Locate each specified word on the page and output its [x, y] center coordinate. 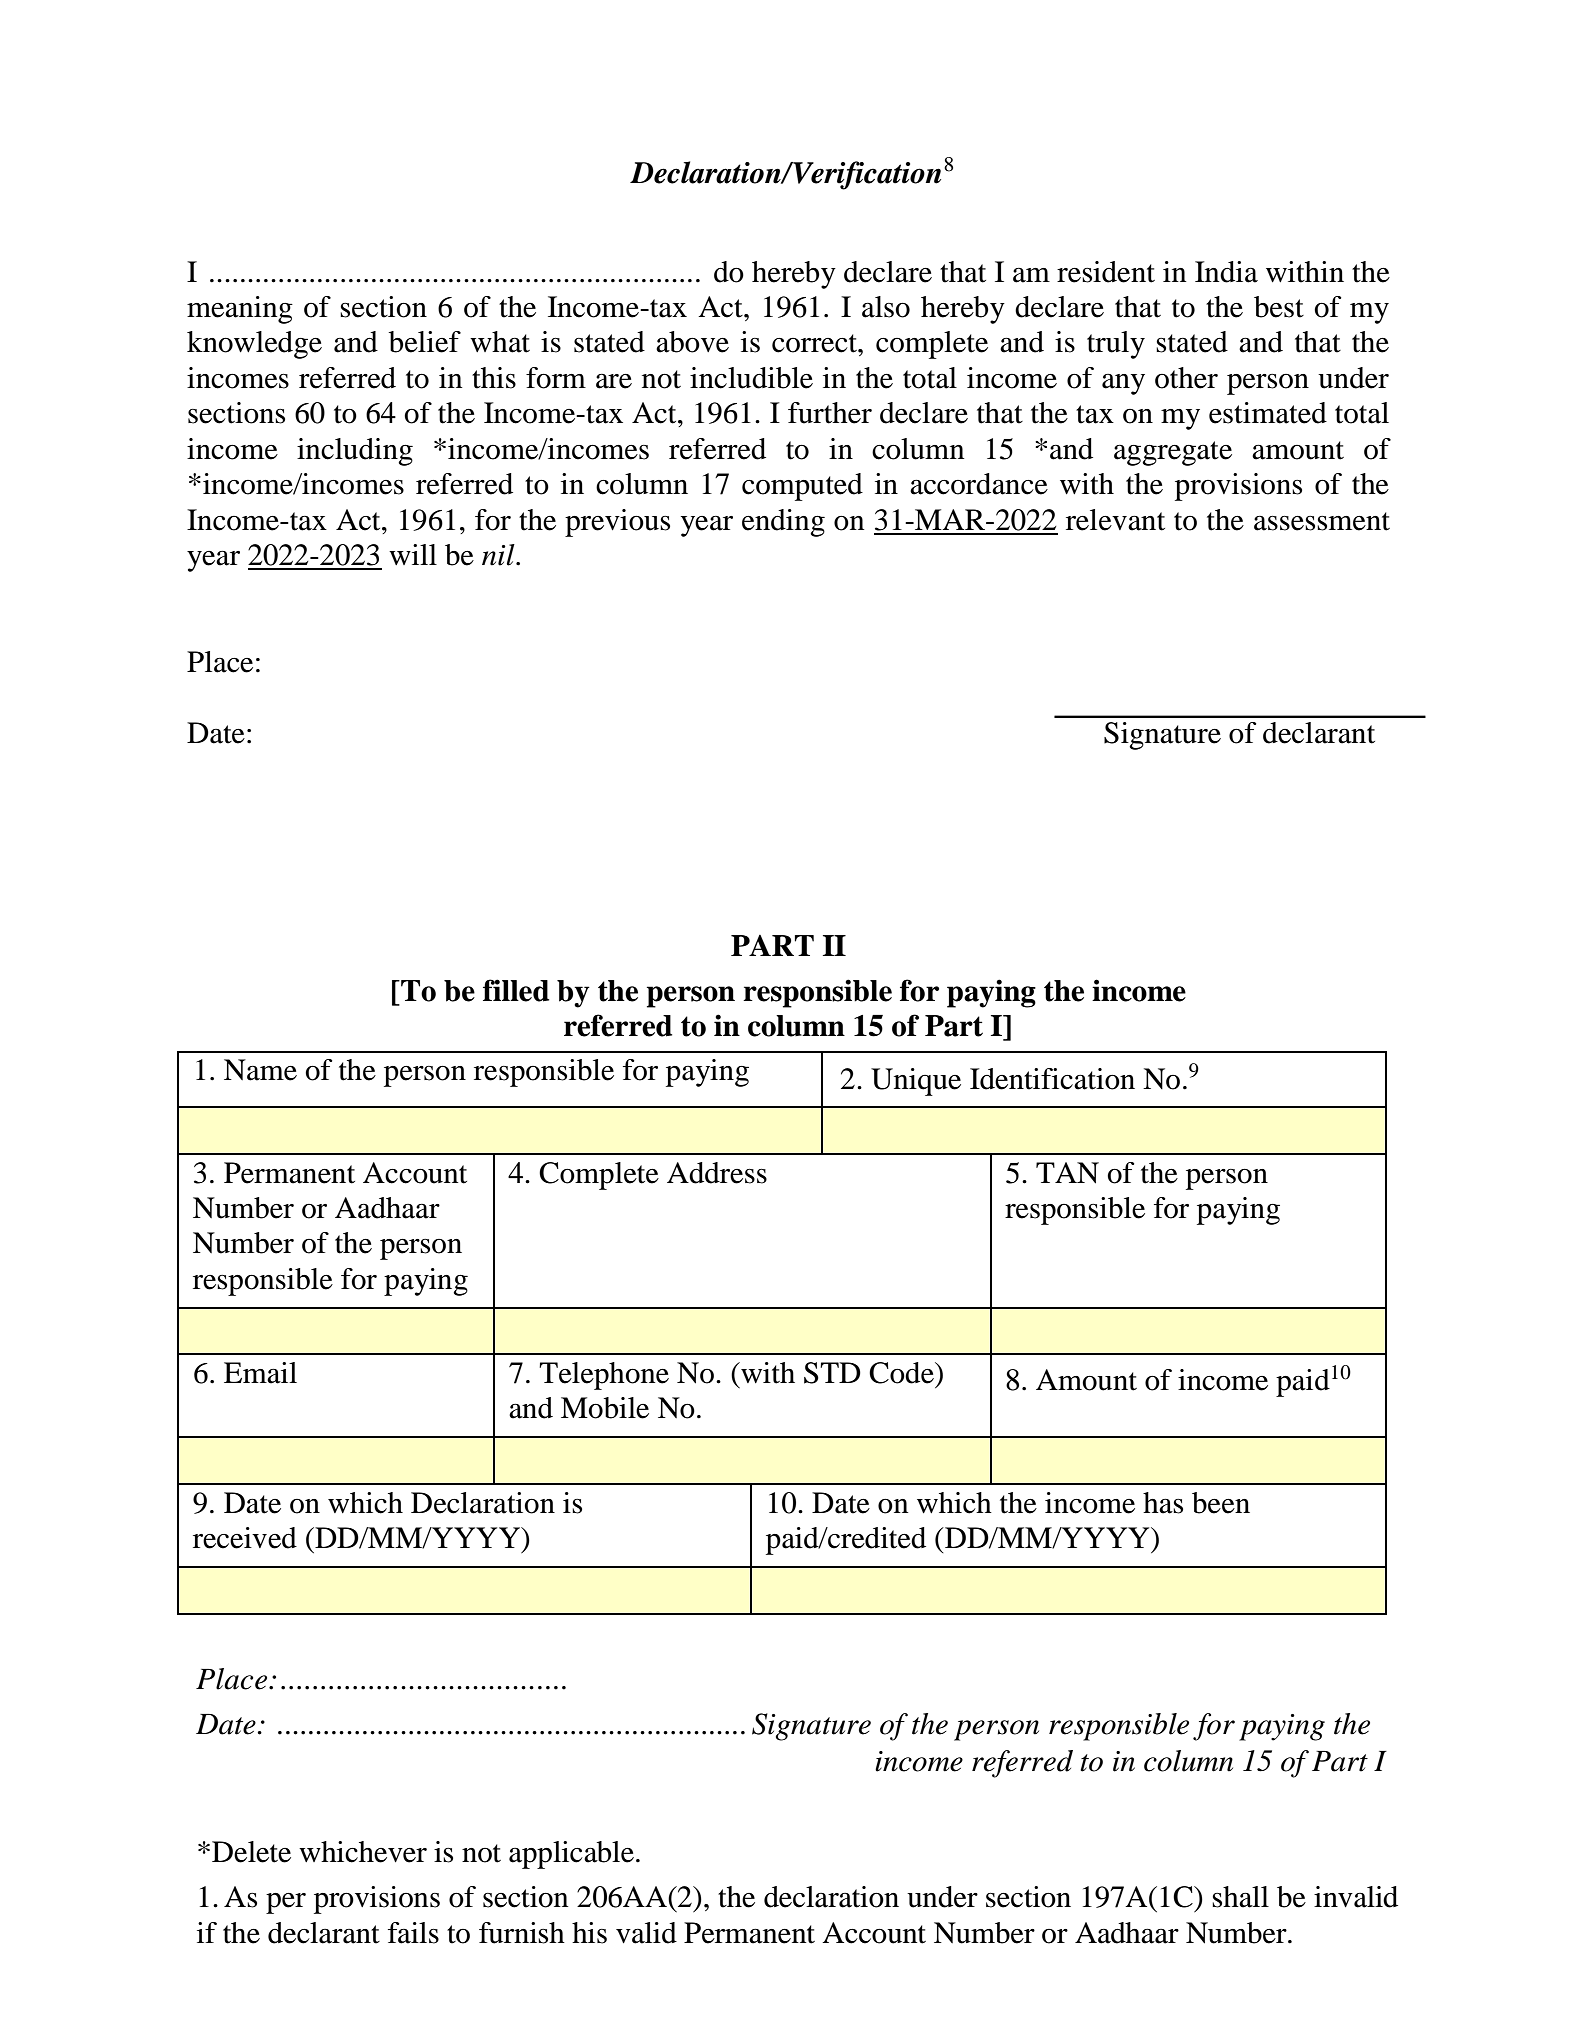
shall [1240, 1897]
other [1186, 378]
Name [260, 1070]
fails [413, 1933]
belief [425, 342]
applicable [571, 1855]
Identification [1052, 1079]
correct [815, 343]
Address [717, 1173]
